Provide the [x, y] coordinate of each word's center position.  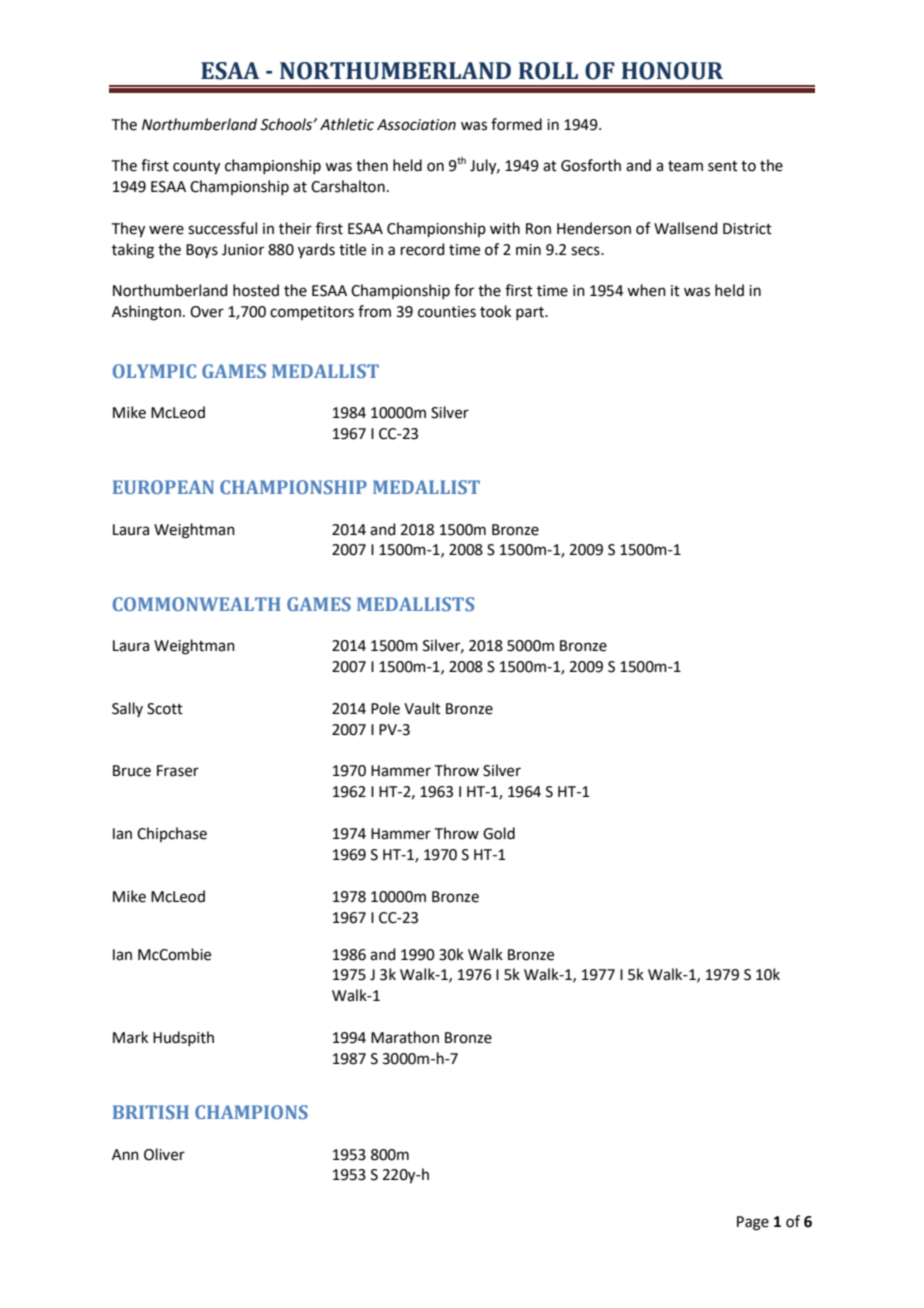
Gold [499, 833]
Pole [385, 708]
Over [207, 312]
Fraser [178, 771]
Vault [422, 708]
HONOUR [672, 71]
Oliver [164, 1154]
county [196, 168]
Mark [130, 1037]
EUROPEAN [163, 487]
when [646, 290]
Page [753, 1223]
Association [416, 125]
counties [447, 312]
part [531, 313]
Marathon [405, 1037]
